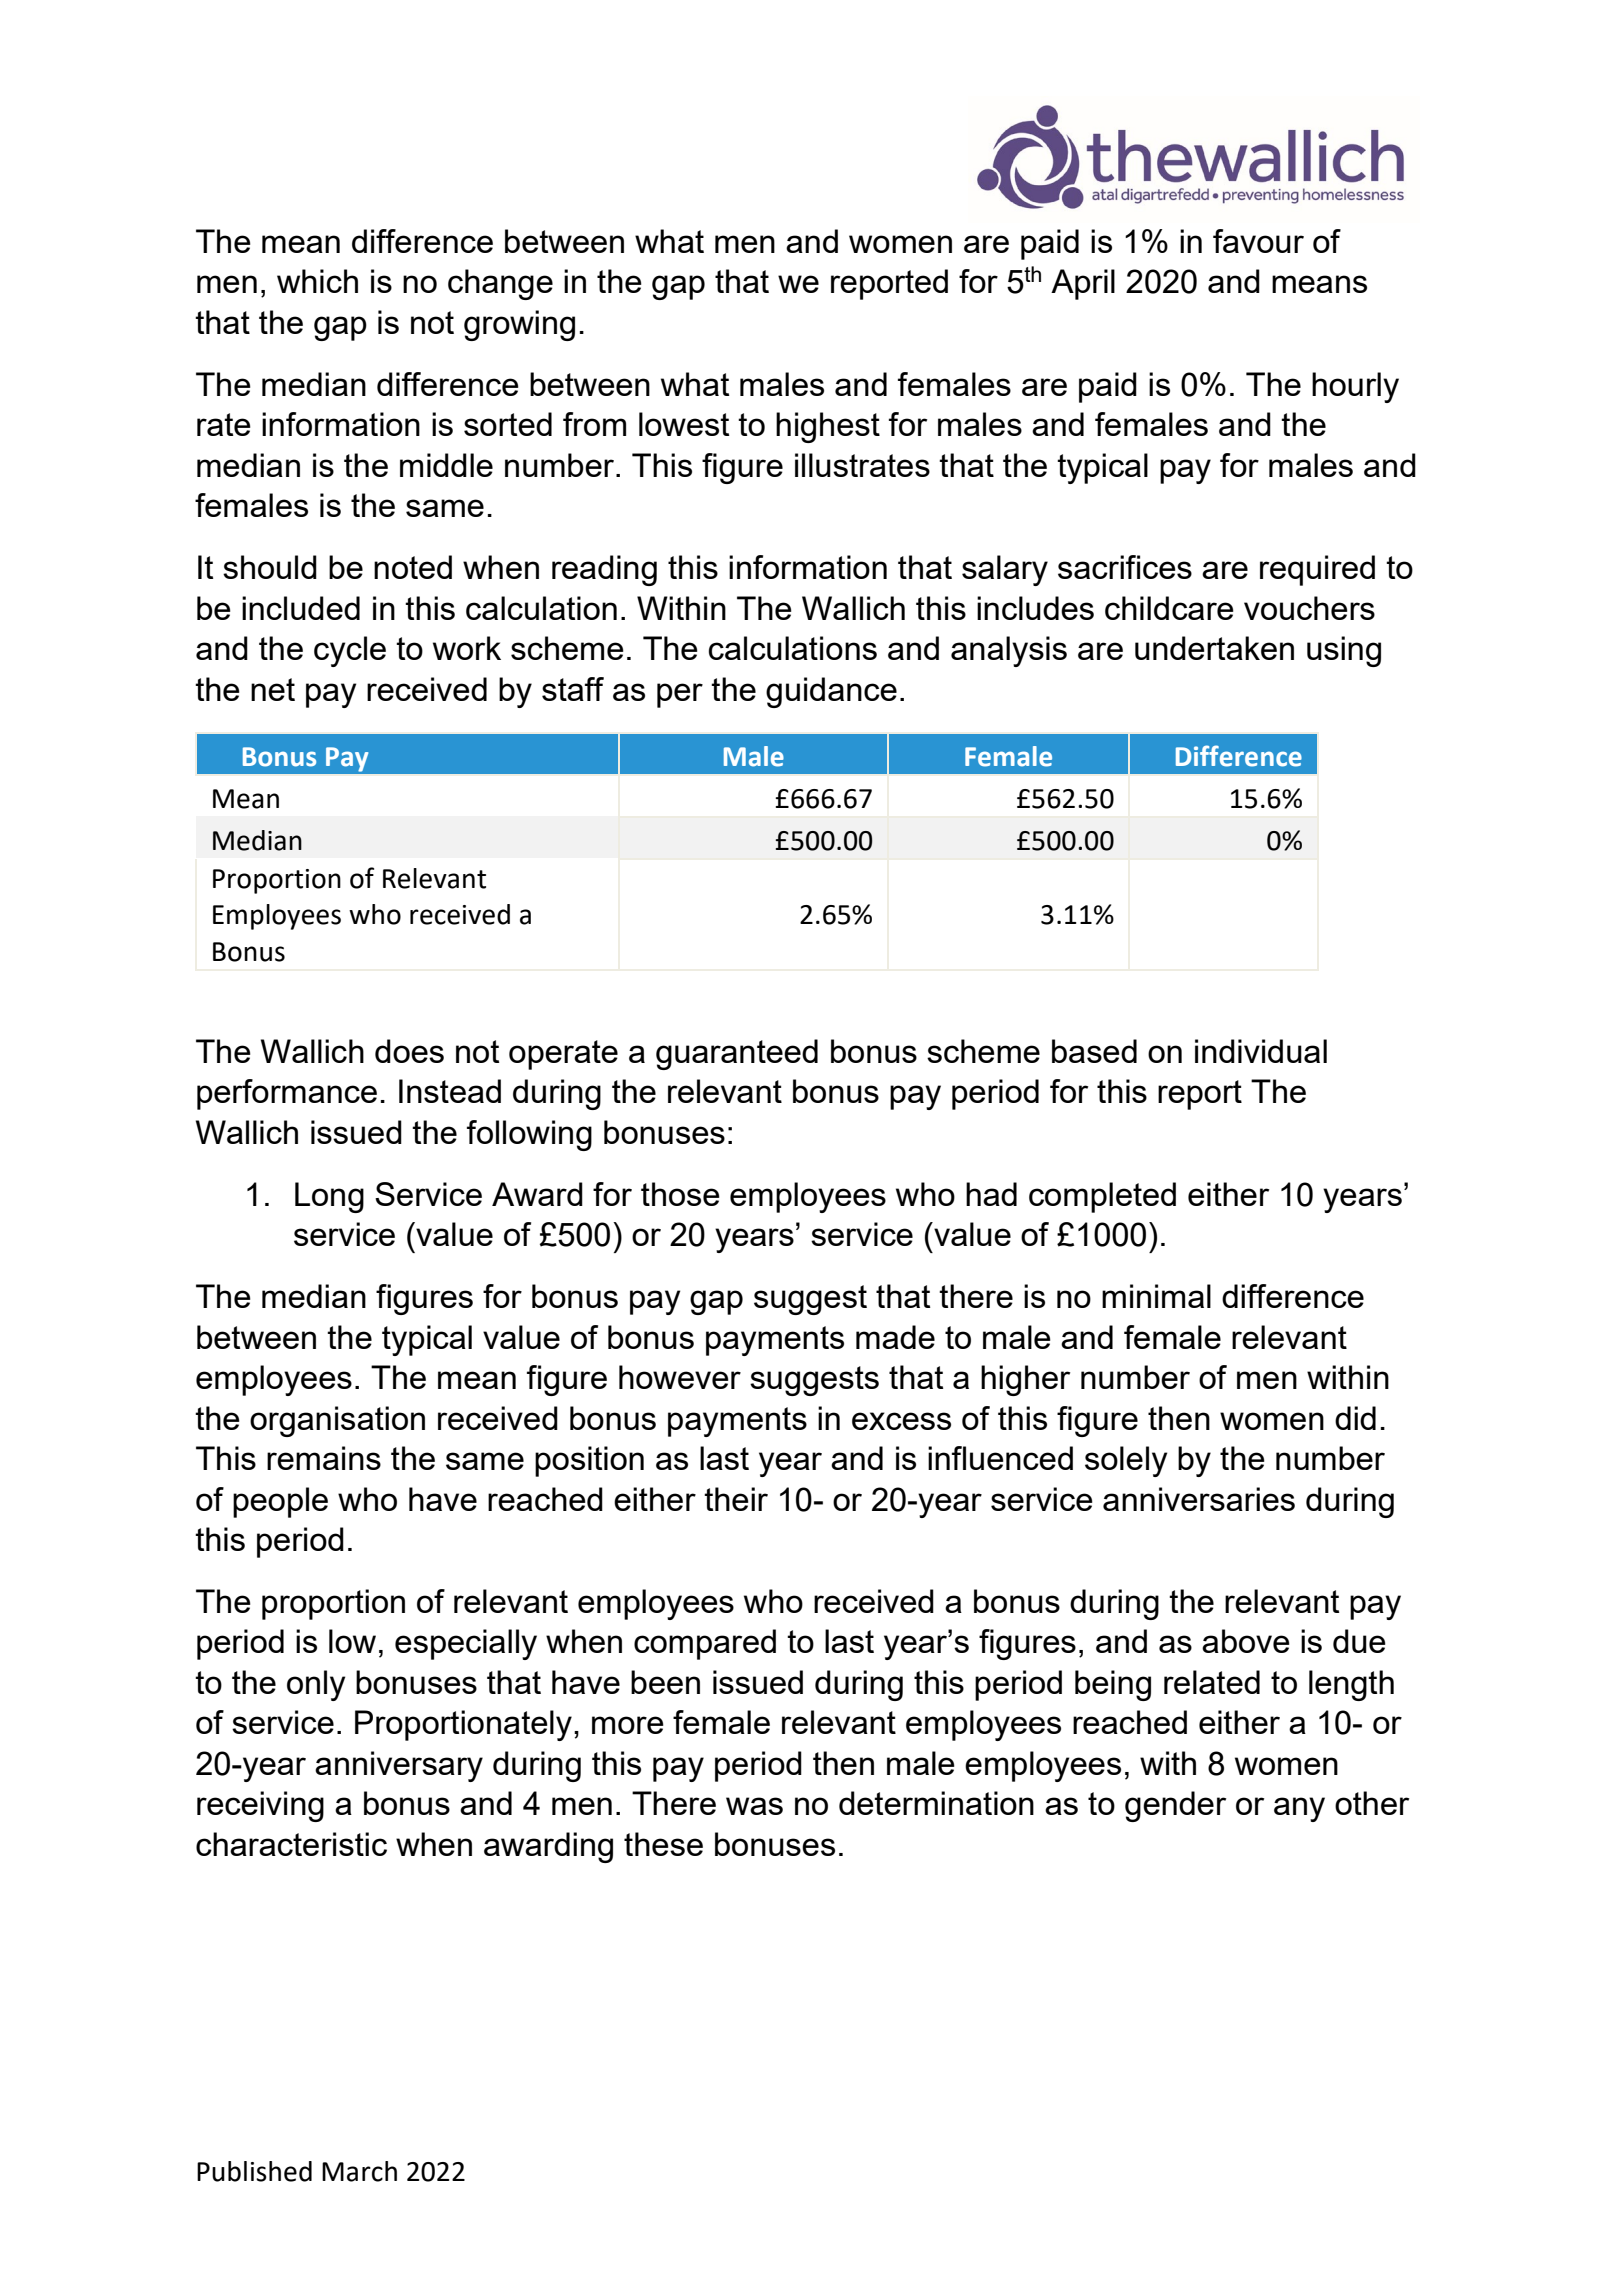 This screenshot has height=2285, width=1616. I want to click on cycle, so click(350, 651).
